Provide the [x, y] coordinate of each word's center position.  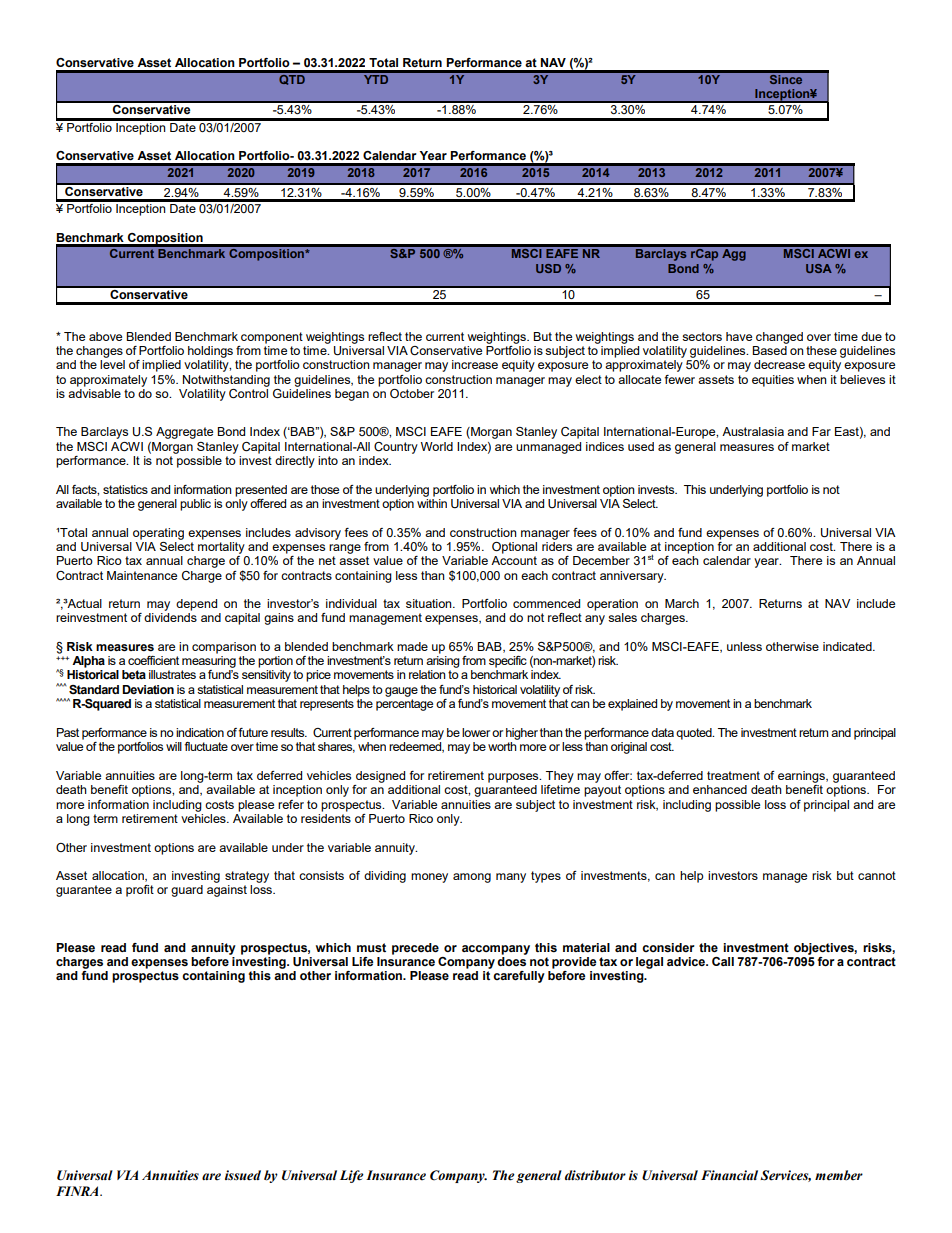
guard [187, 891]
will [174, 746]
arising [443, 662]
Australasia [753, 431]
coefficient [153, 660]
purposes [514, 778]
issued [243, 1175]
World [437, 446]
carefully [519, 977]
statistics [125, 489]
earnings [802, 777]
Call [723, 961]
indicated [848, 646]
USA [819, 268]
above [105, 336]
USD [548, 268]
